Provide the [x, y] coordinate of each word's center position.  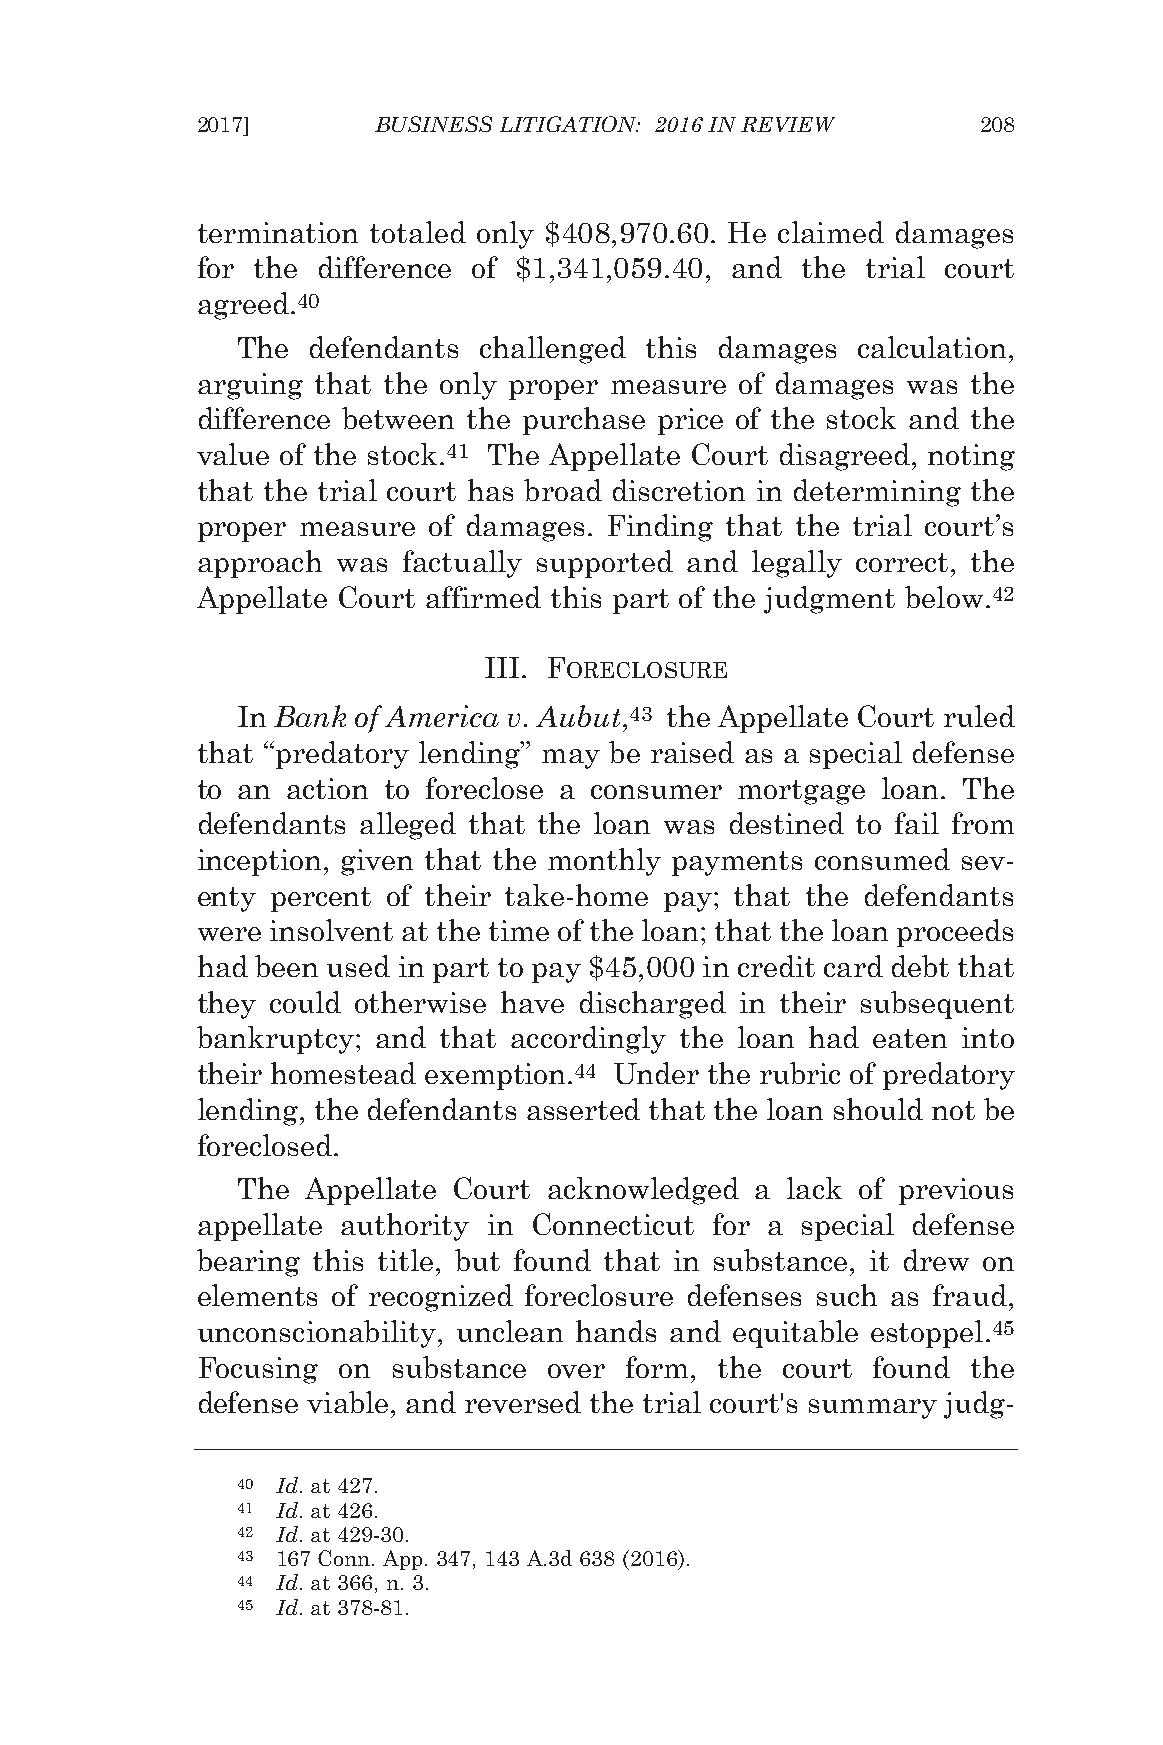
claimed [831, 232]
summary [873, 1409]
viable [347, 1402]
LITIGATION [570, 124]
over [576, 1371]
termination [278, 232]
